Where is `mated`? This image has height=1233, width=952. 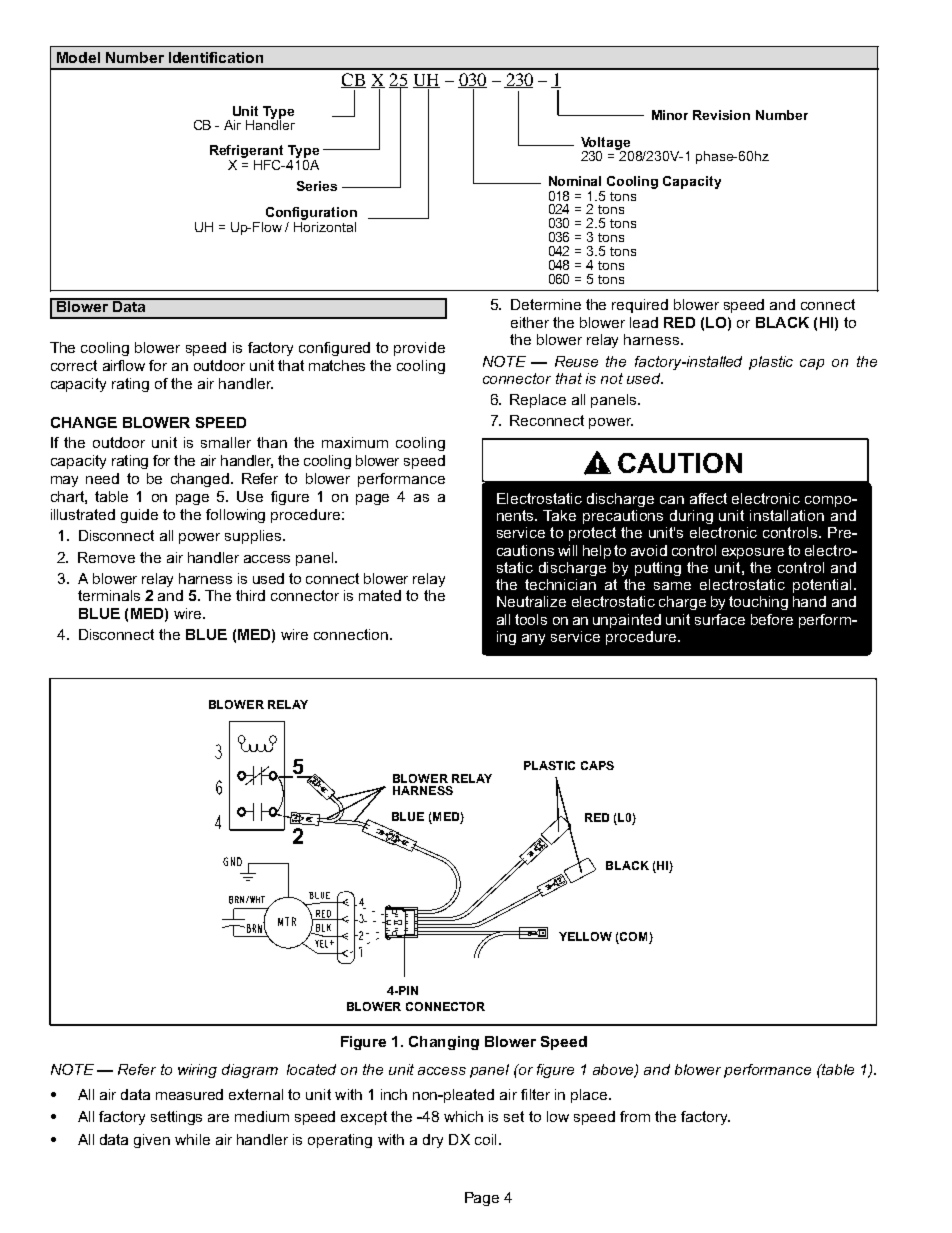 mated is located at coordinates (380, 595).
